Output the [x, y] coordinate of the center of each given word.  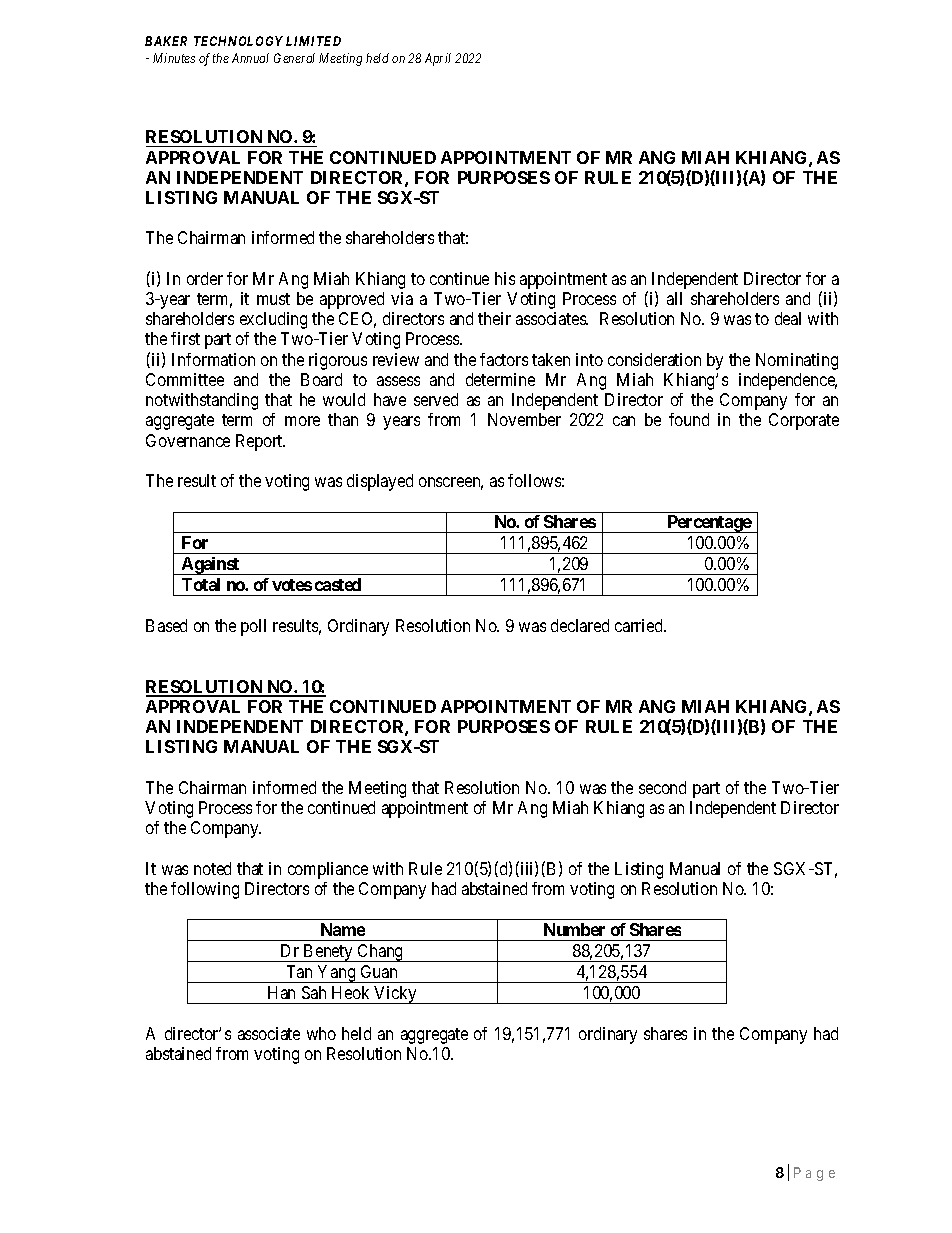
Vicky [395, 995]
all [674, 298]
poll [253, 627]
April [438, 59]
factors [504, 359]
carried [640, 625]
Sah [314, 992]
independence [788, 381]
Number [574, 929]
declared [580, 625]
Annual [250, 58]
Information [213, 359]
